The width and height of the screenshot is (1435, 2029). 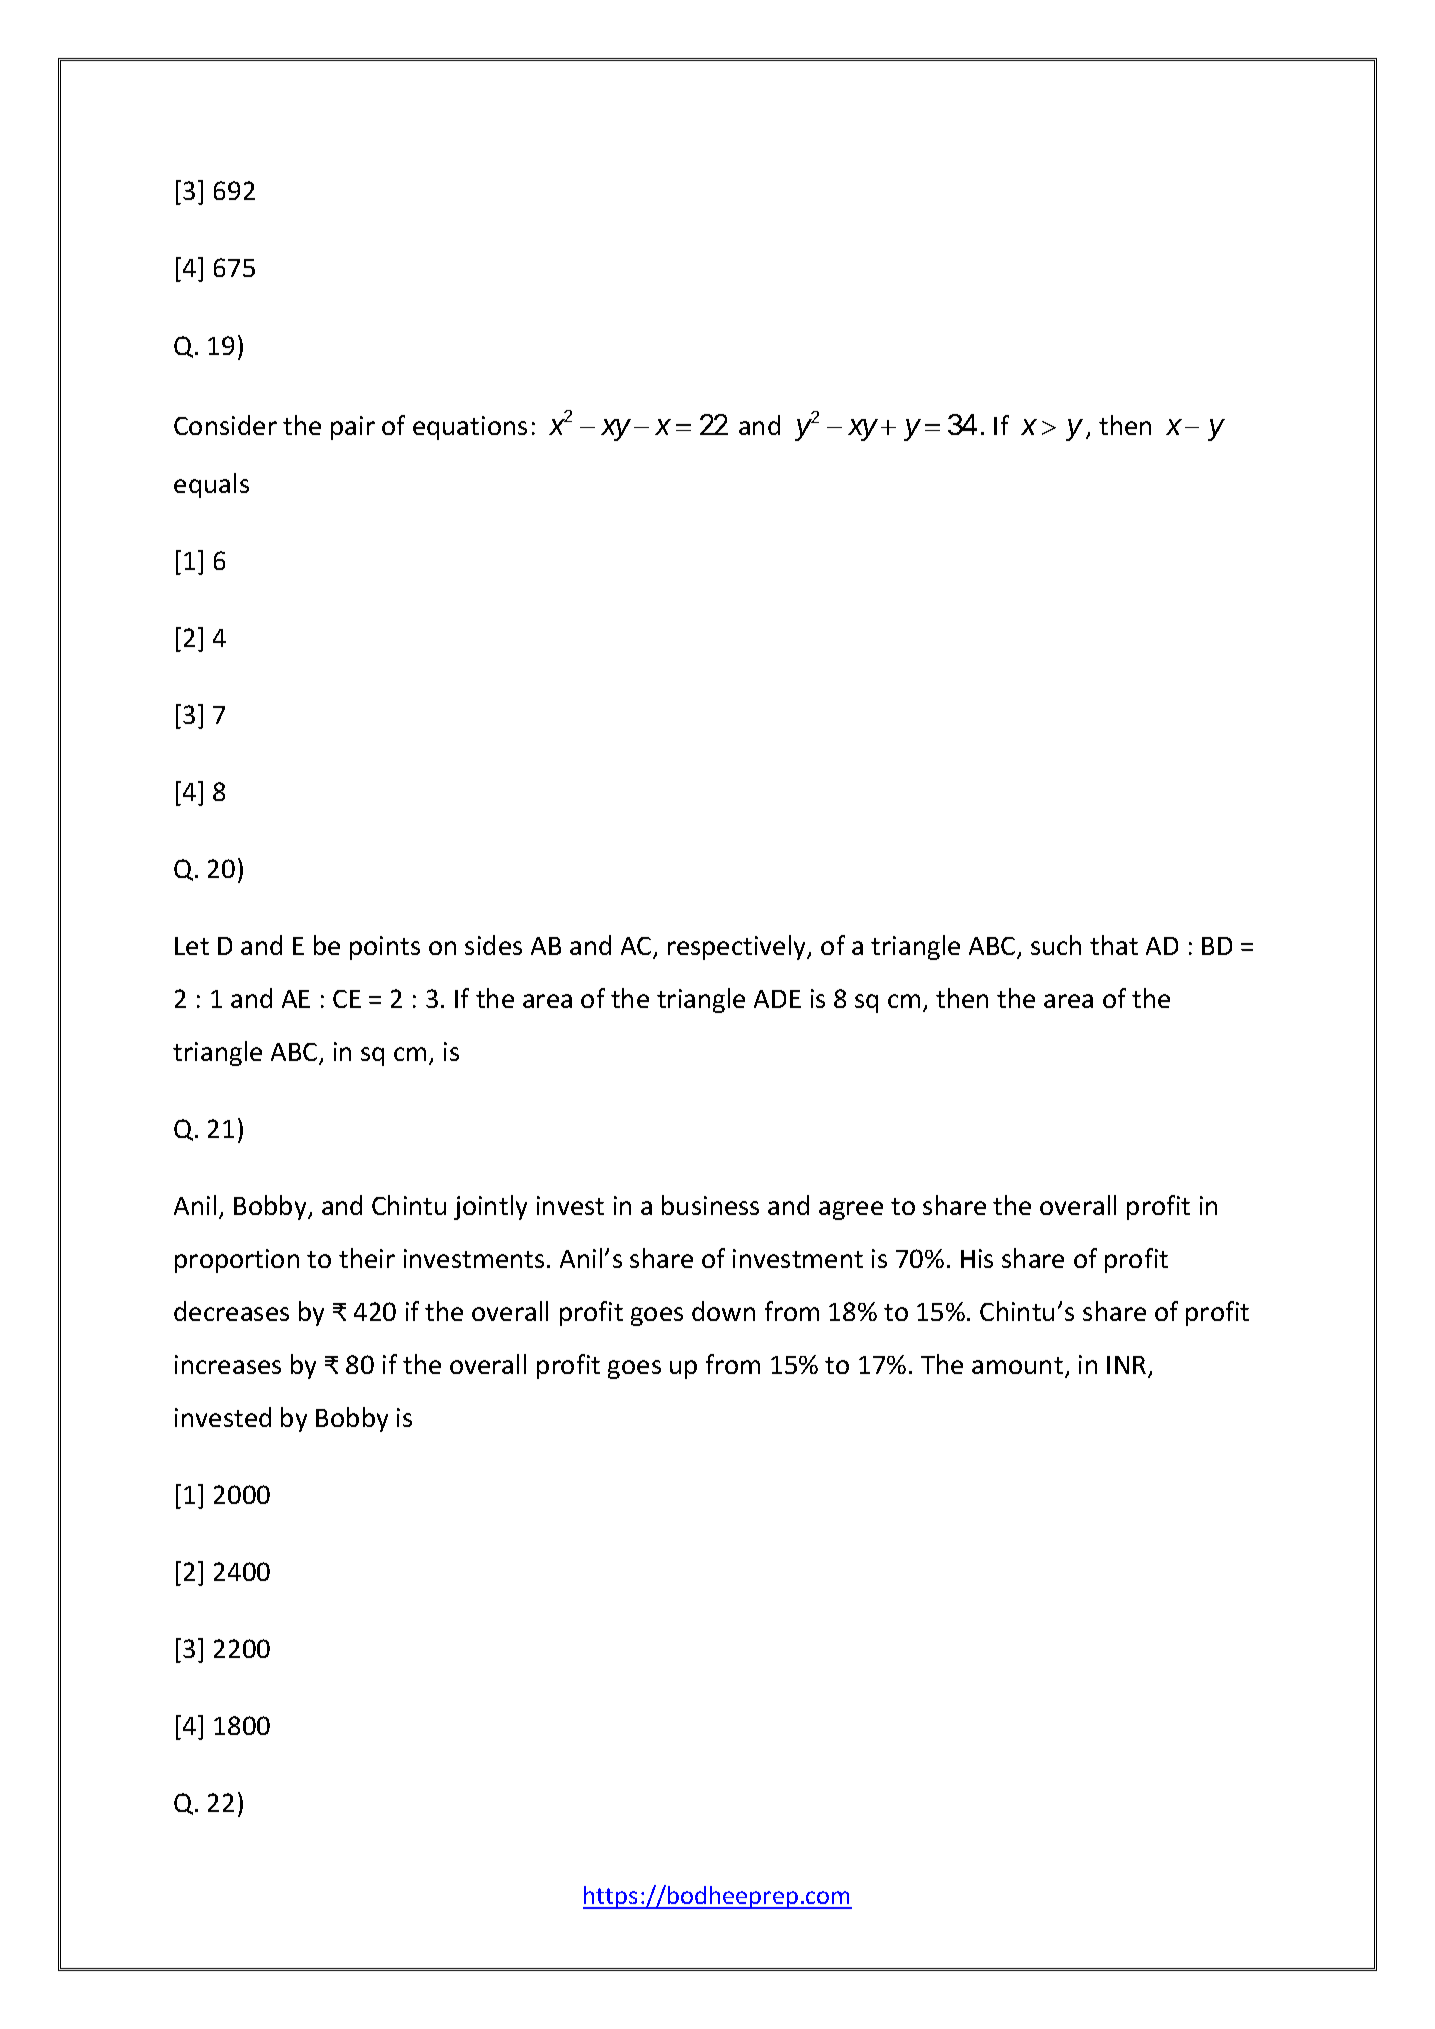 What do you see at coordinates (738, 947) in the screenshot?
I see `respectively` at bounding box center [738, 947].
